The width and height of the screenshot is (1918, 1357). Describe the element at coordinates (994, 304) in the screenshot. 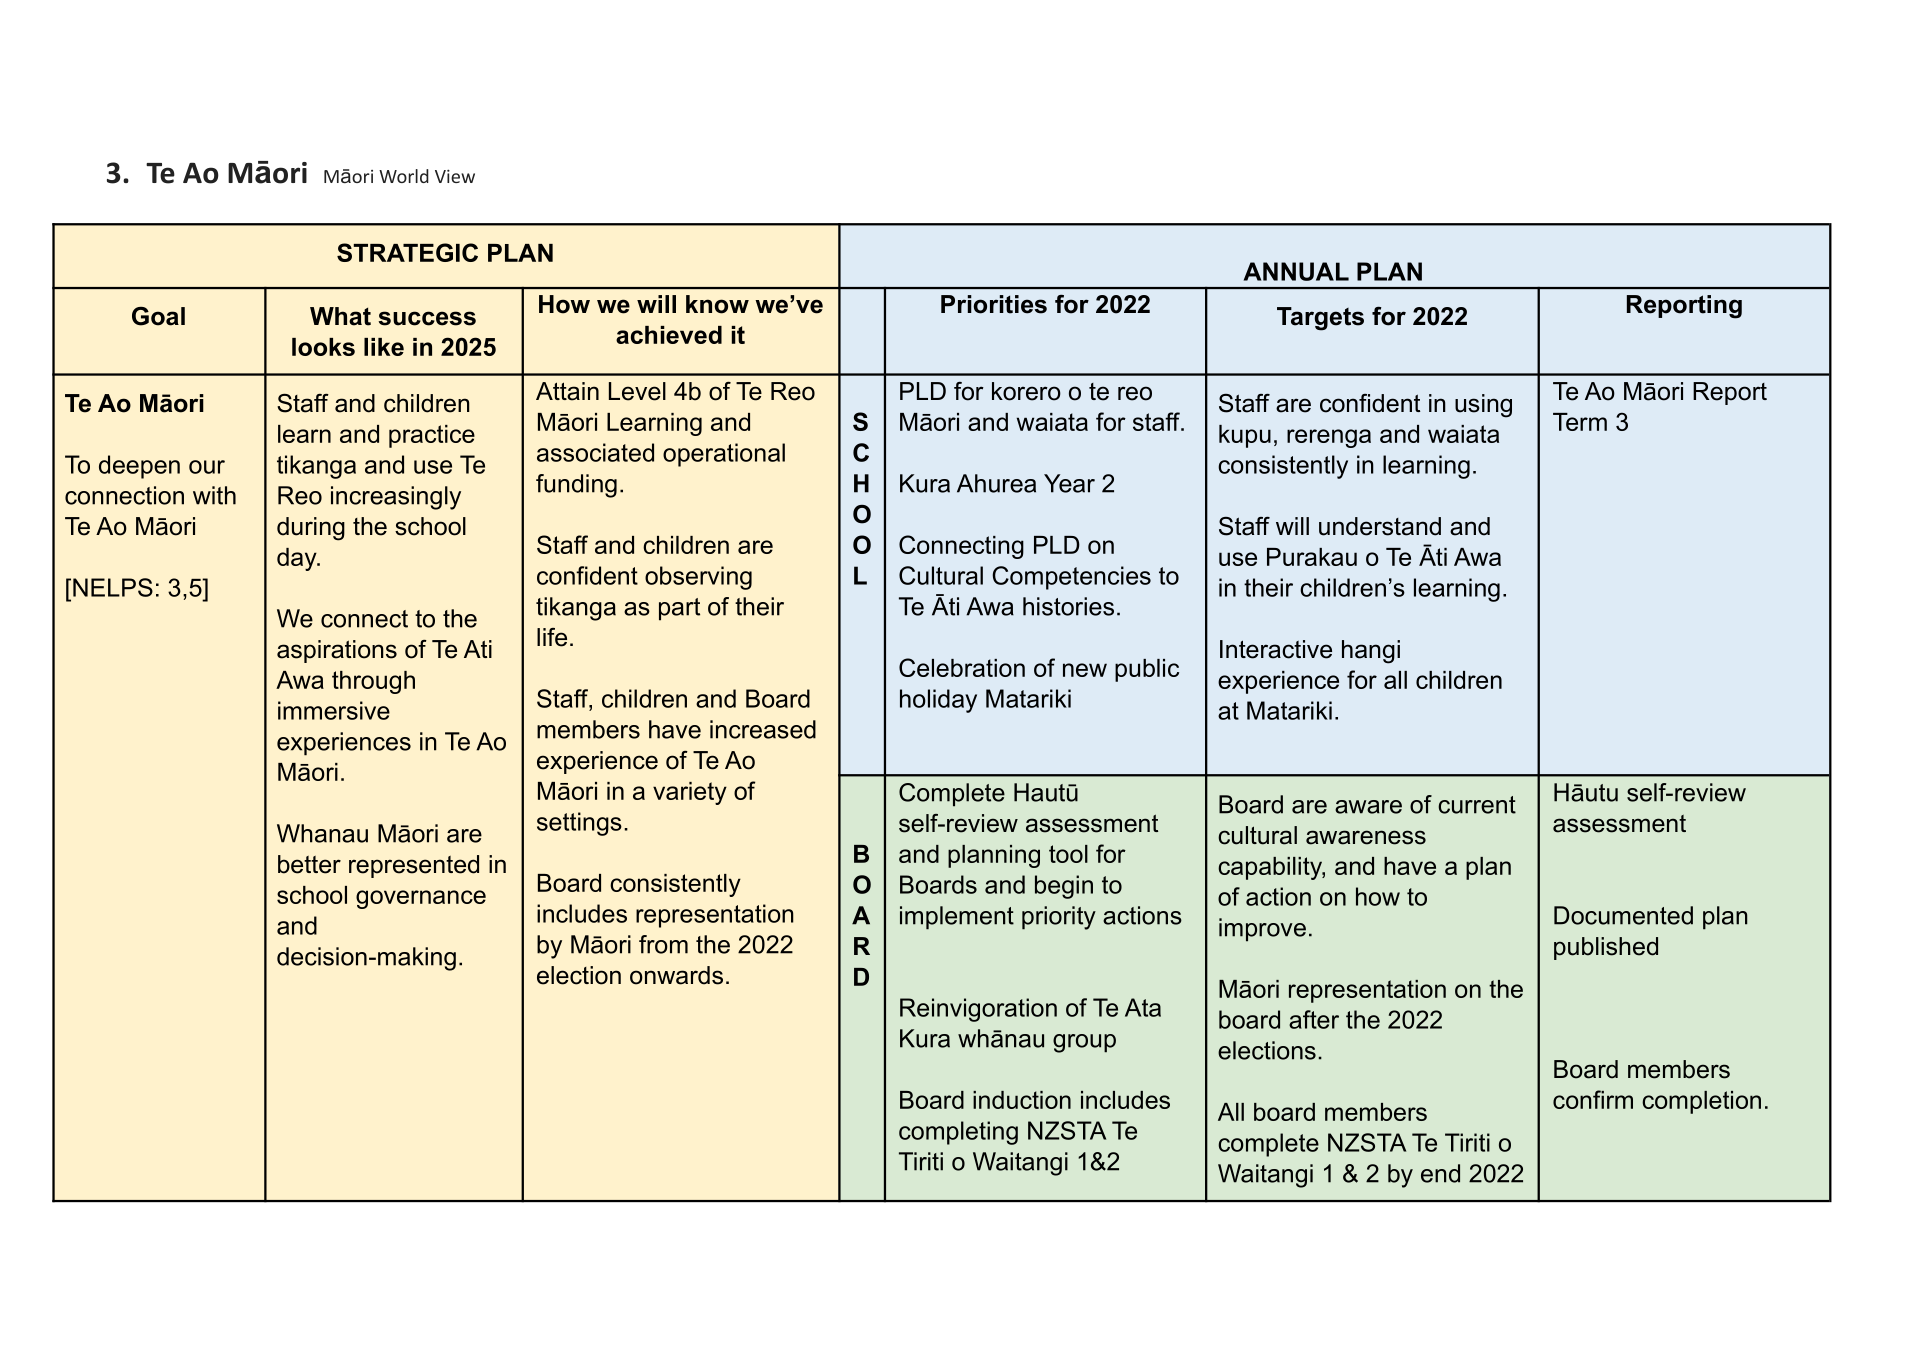

I see `Priorities` at that location.
